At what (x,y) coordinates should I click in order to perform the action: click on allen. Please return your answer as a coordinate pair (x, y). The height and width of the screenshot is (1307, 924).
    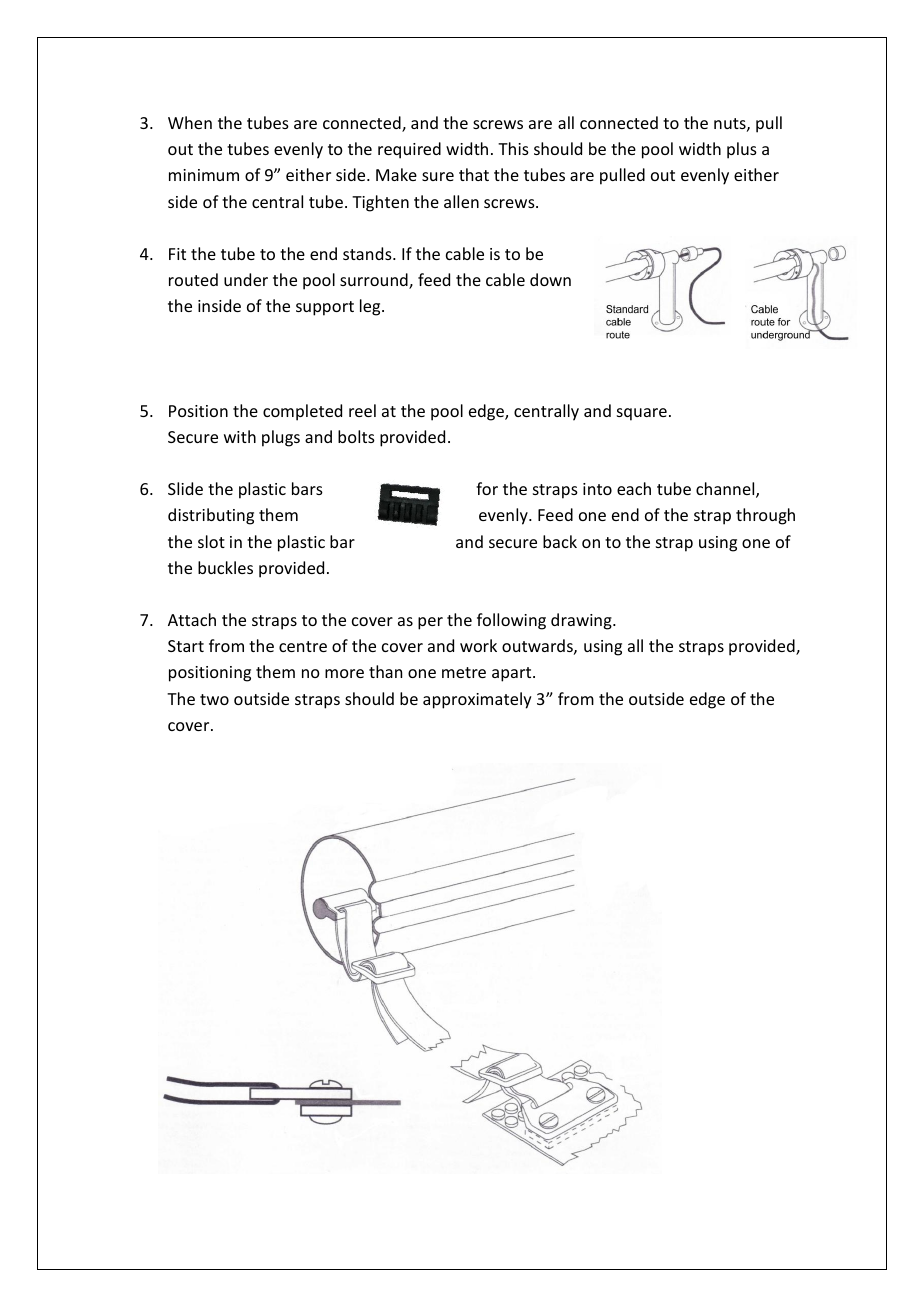
    Looking at the image, I should click on (461, 201).
